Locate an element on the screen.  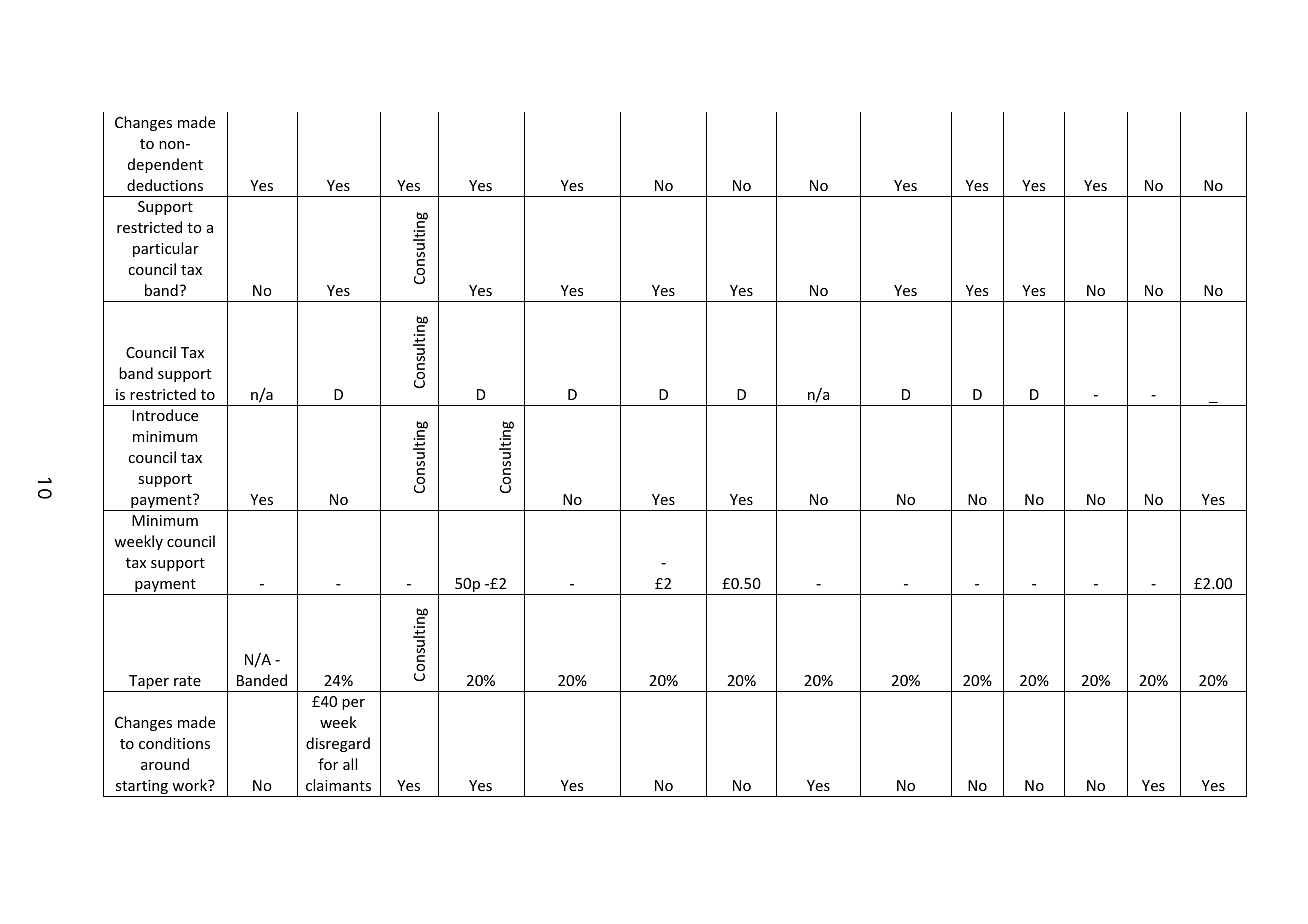
for is located at coordinates (328, 764).
